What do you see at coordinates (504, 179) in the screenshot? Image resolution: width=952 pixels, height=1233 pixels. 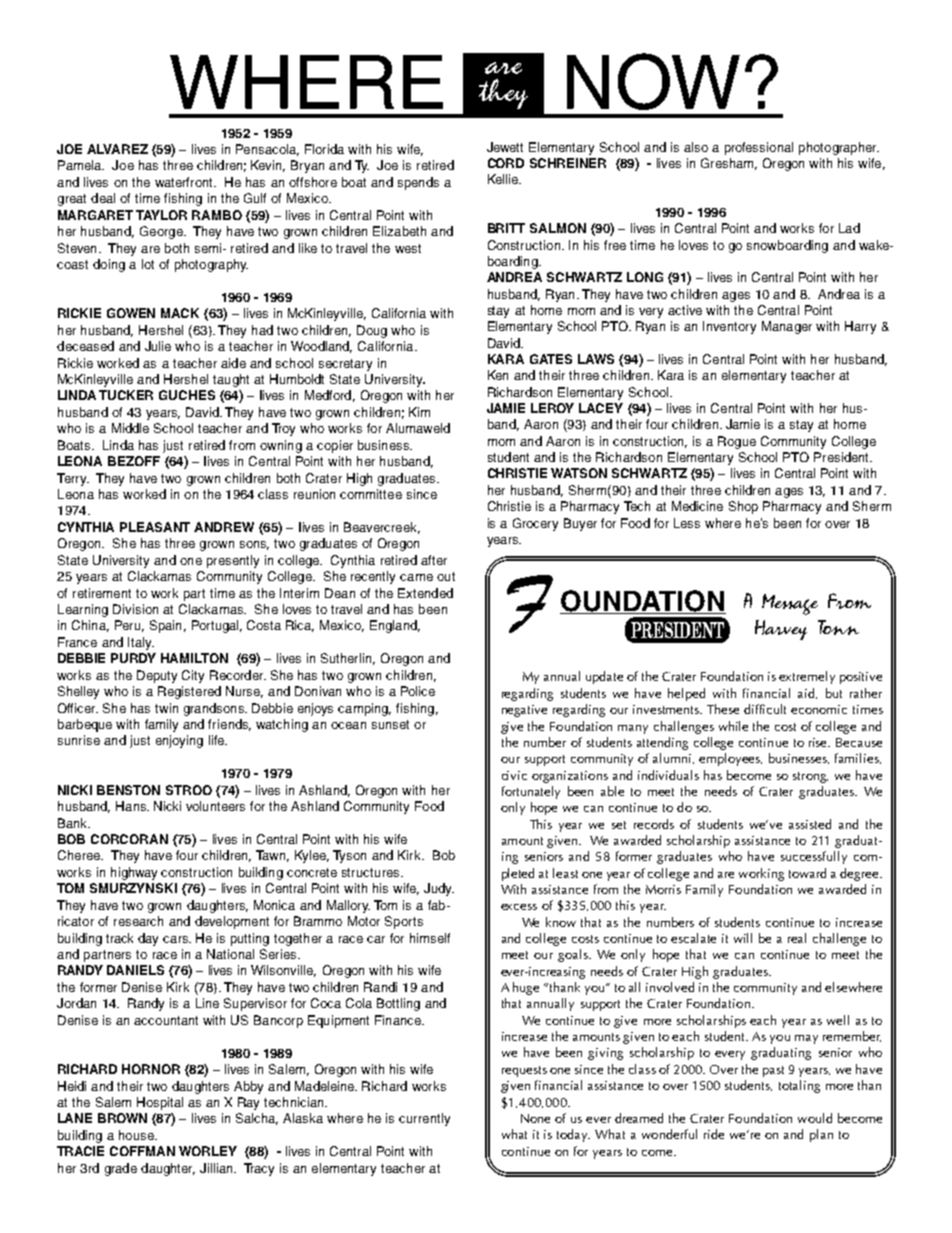 I see `Kellie` at bounding box center [504, 179].
